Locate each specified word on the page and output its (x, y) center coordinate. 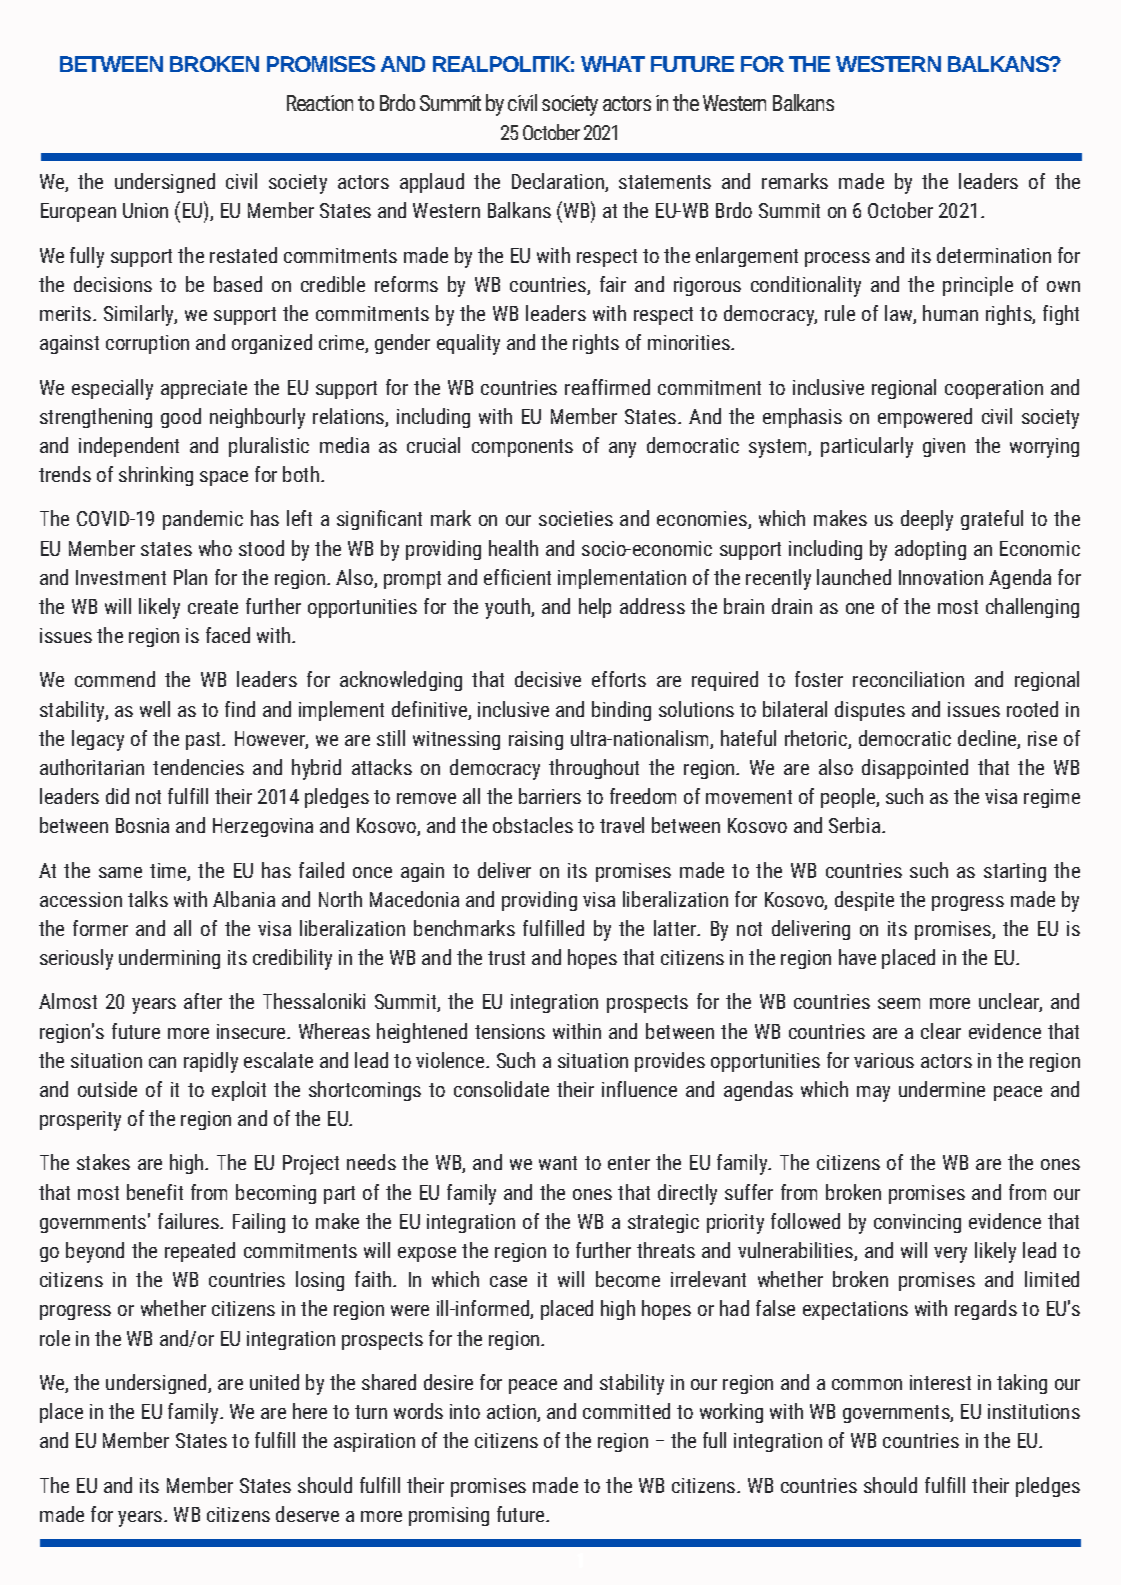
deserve (307, 1514)
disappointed (915, 769)
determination (994, 255)
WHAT (613, 64)
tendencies (198, 767)
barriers (550, 796)
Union (145, 210)
